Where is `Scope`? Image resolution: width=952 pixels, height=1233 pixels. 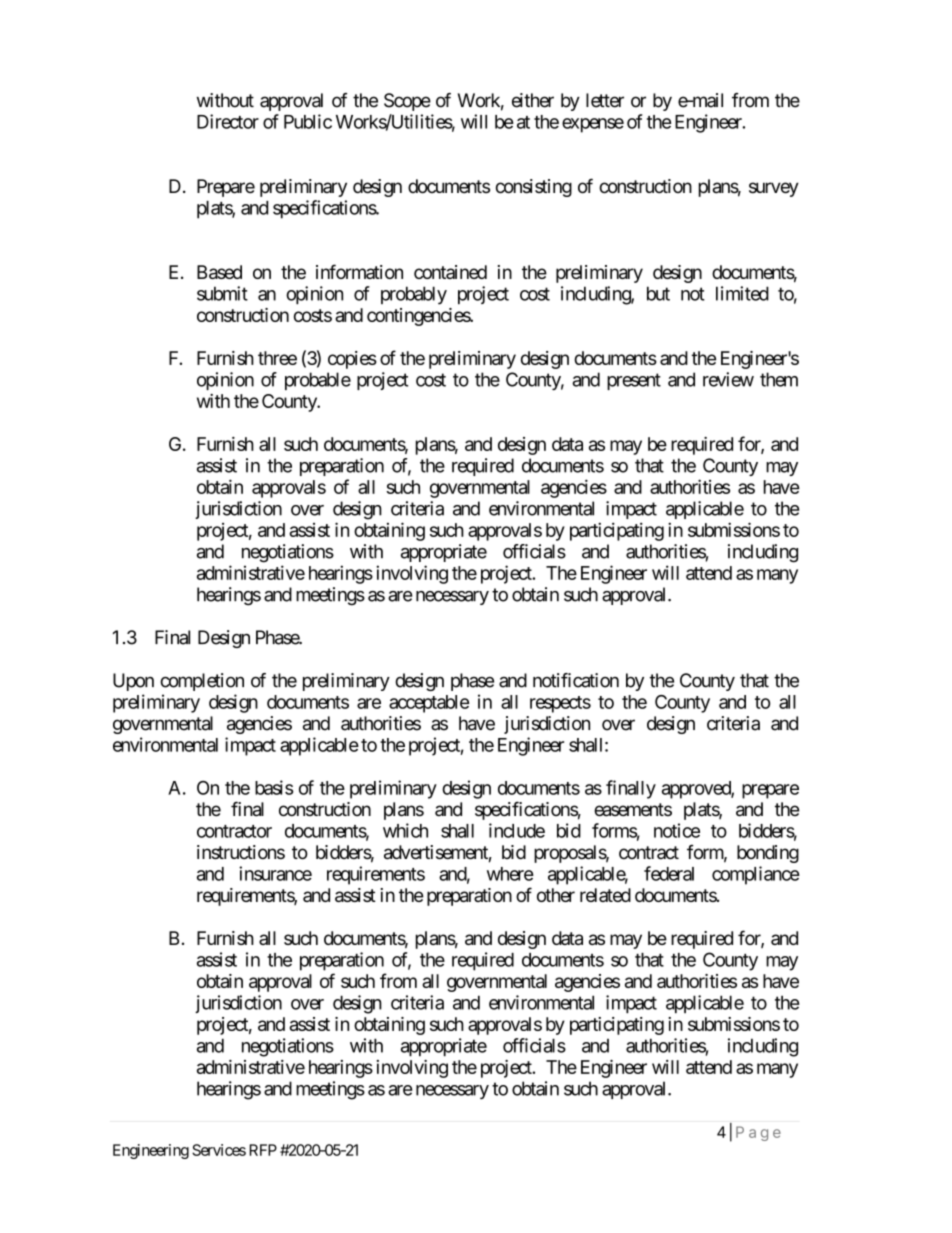 Scope is located at coordinates (407, 102).
